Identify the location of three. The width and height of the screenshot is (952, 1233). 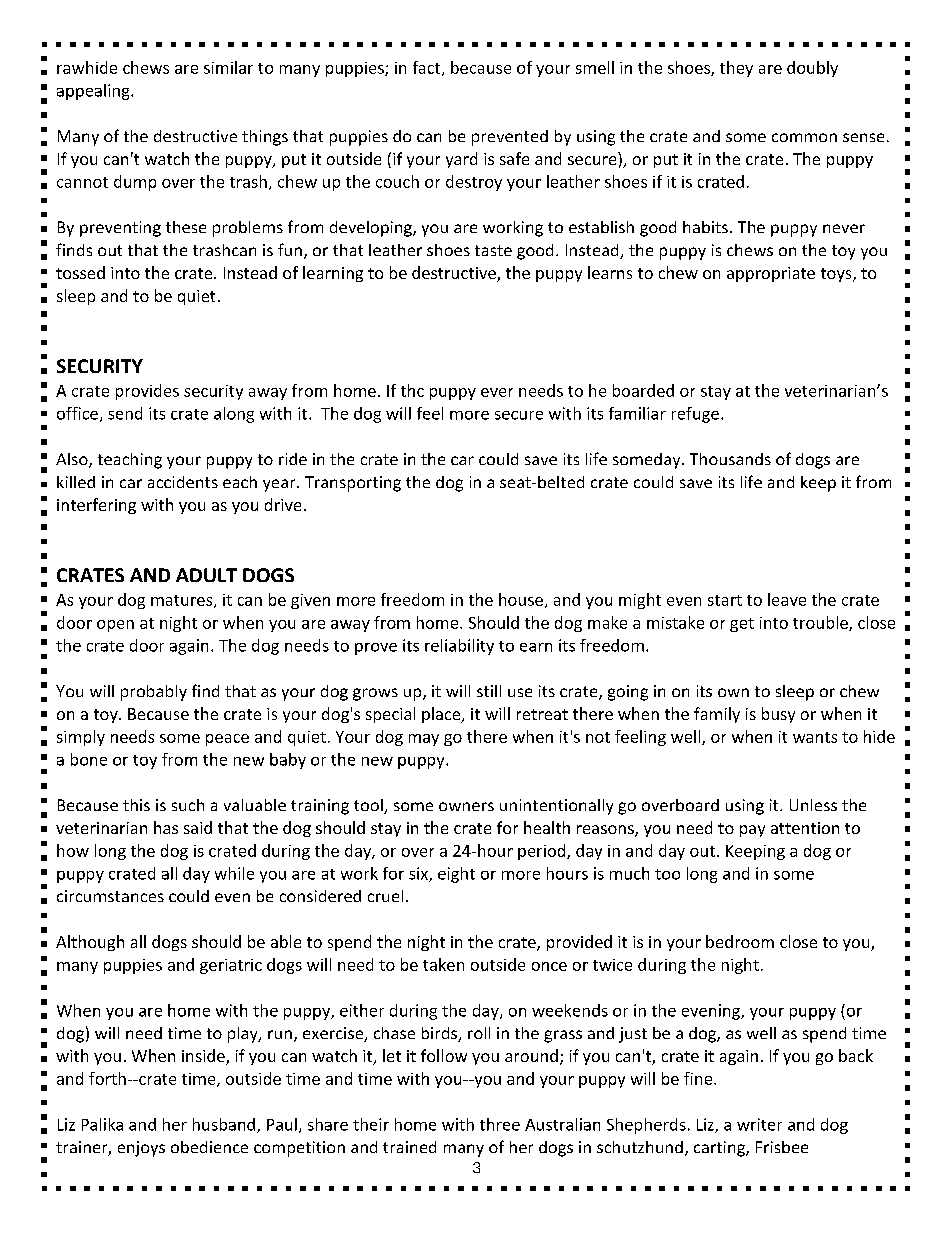
(500, 1124).
